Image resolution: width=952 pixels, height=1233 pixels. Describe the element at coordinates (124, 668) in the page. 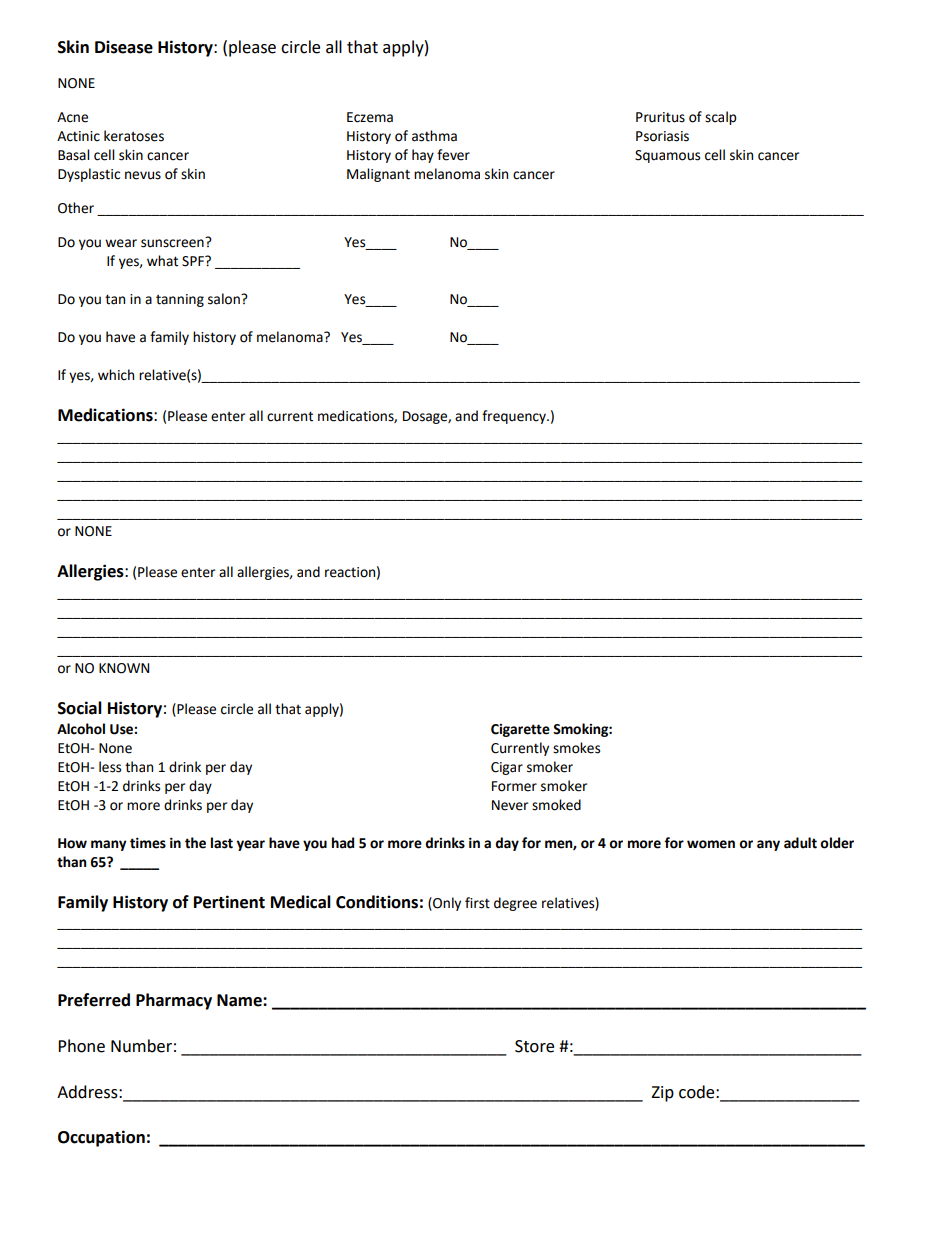

I see `KNOWN` at that location.
